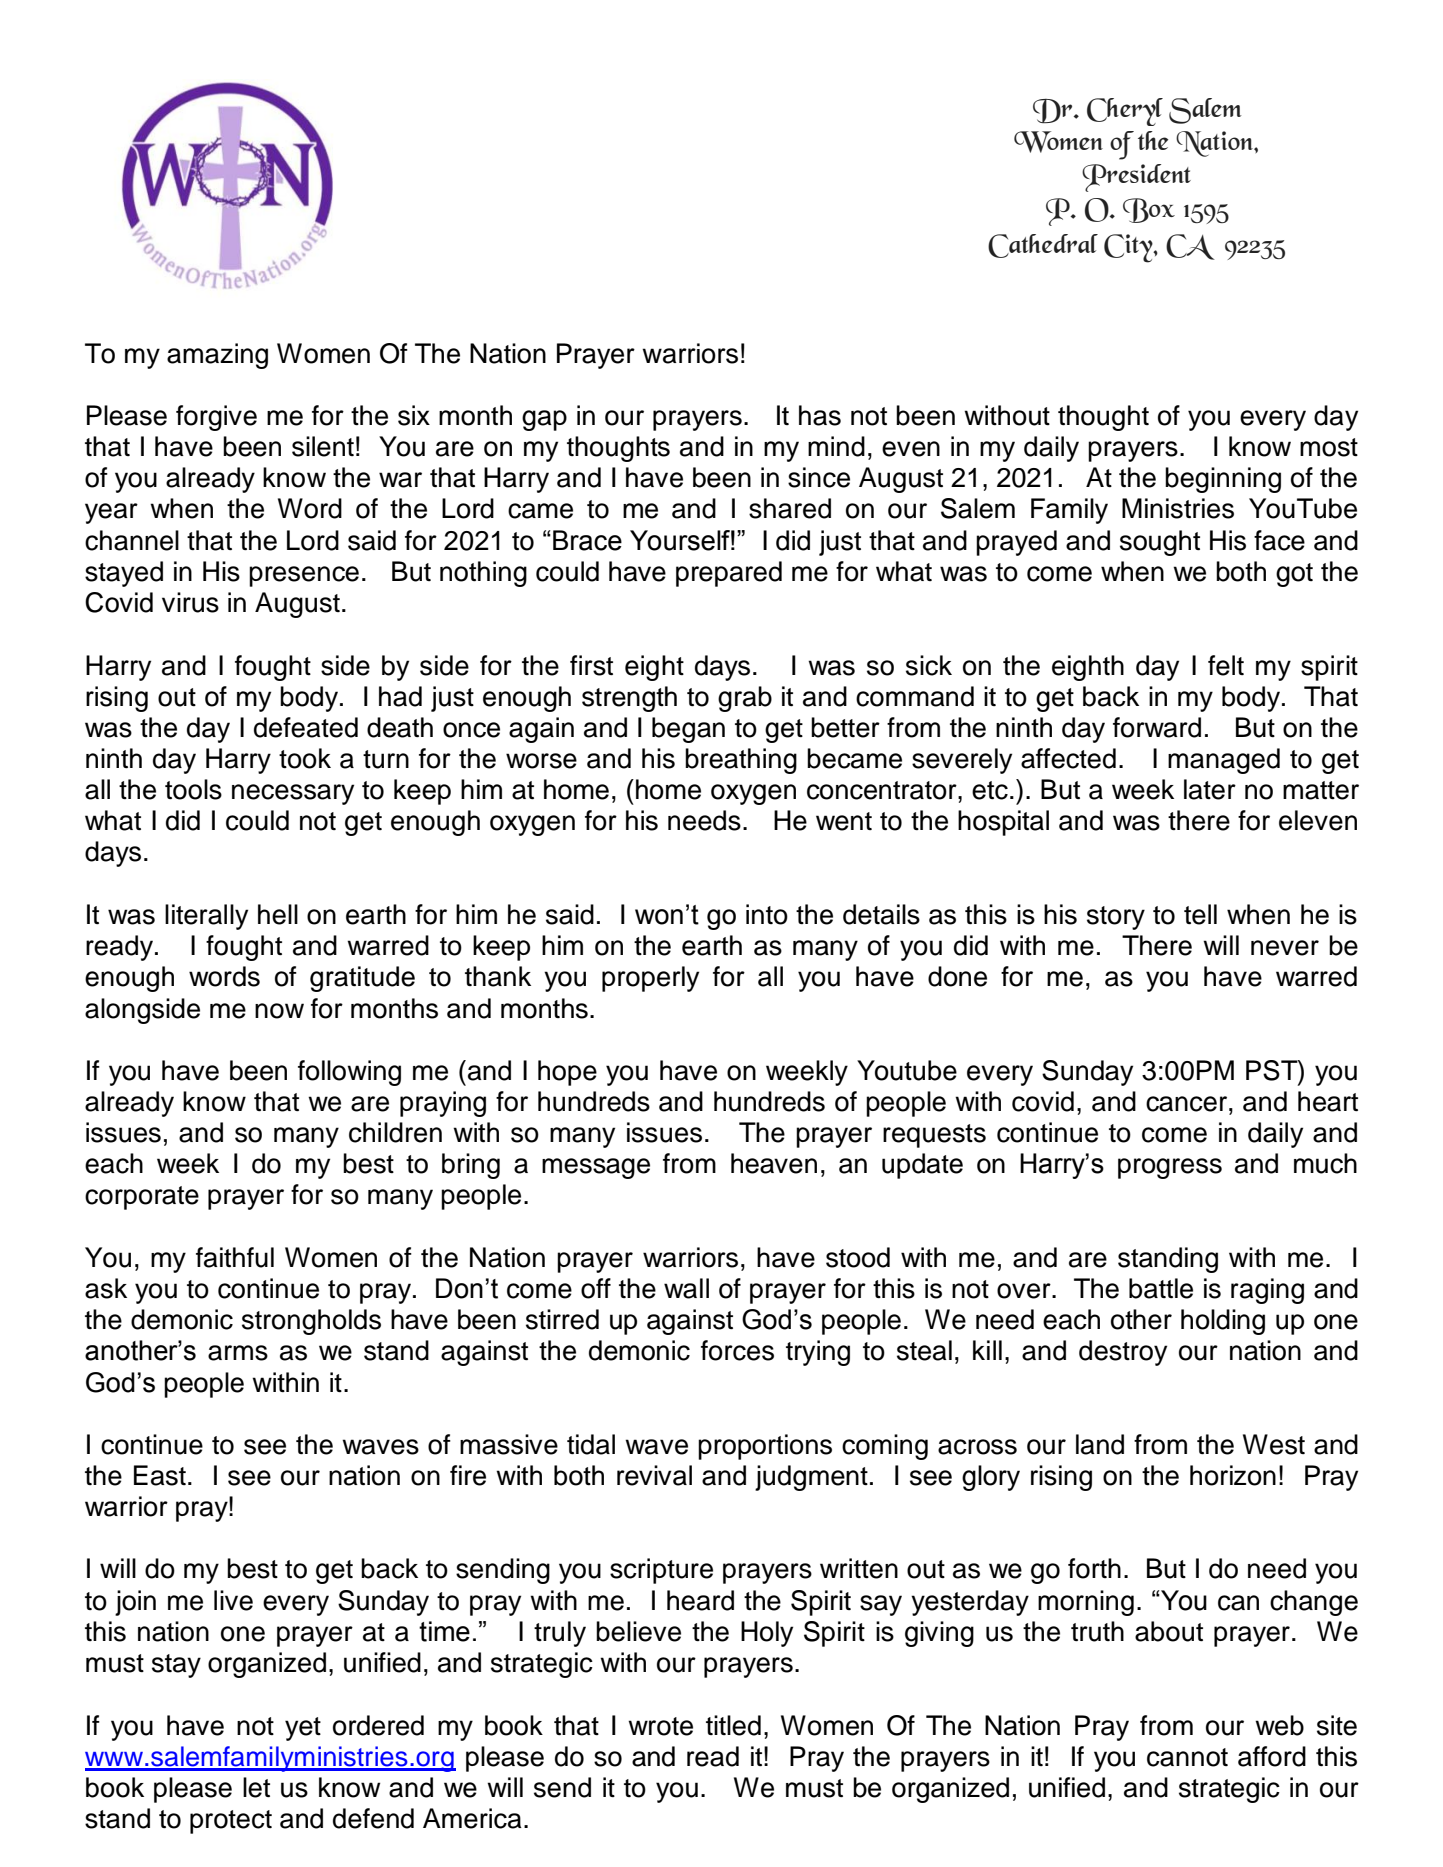 This image has height=1867, width=1443. What do you see at coordinates (733, 1725) in the image?
I see `titled` at bounding box center [733, 1725].
